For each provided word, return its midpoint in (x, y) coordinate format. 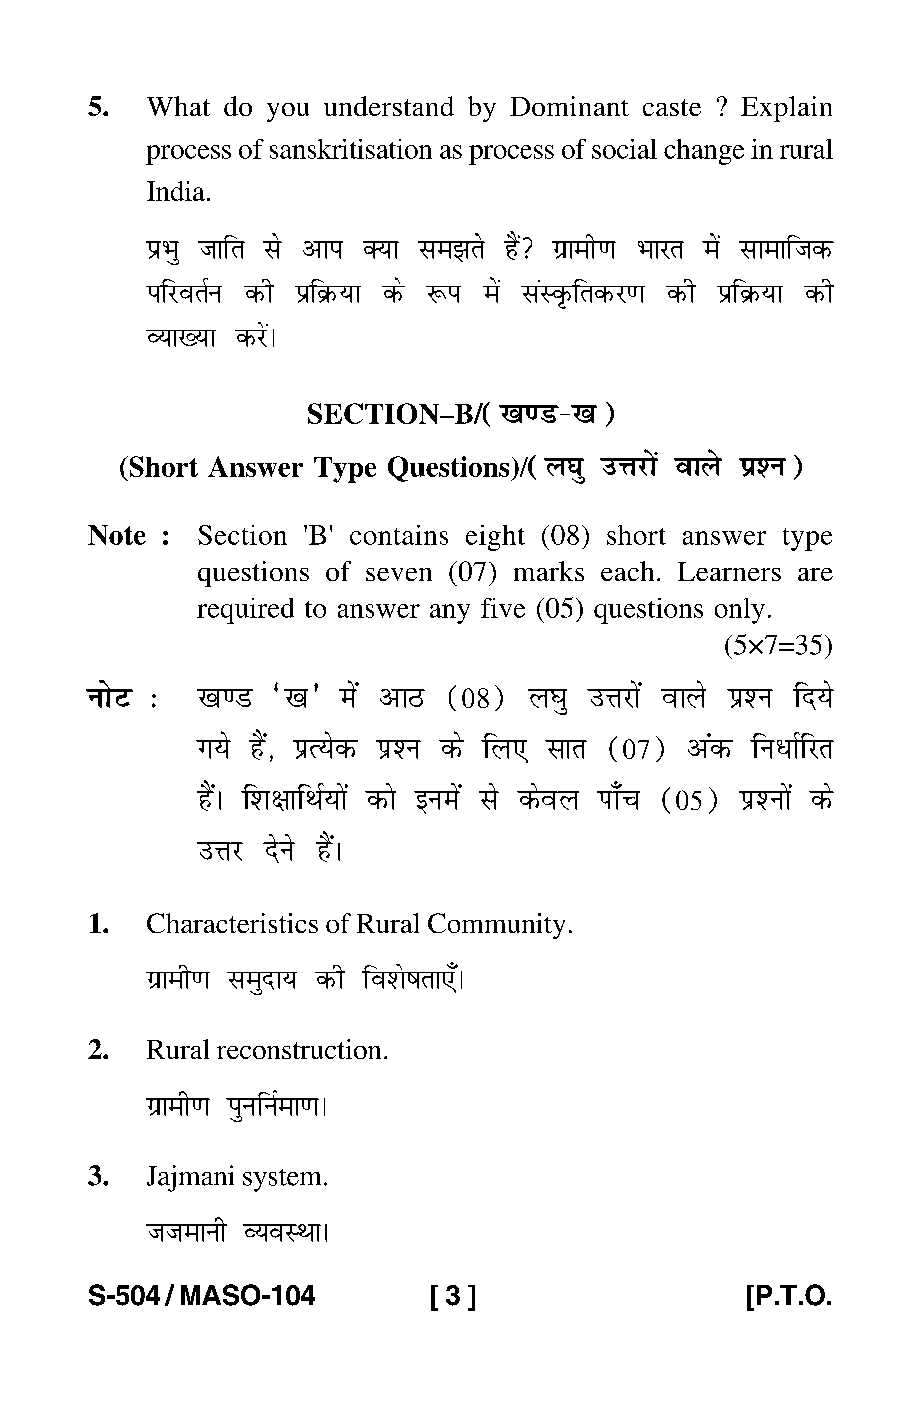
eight (495, 538)
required (245, 611)
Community (496, 926)
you (288, 112)
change (704, 152)
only (740, 611)
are (815, 574)
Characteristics (232, 923)
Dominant (569, 106)
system (282, 1180)
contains (399, 535)
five (503, 608)
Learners (729, 571)
